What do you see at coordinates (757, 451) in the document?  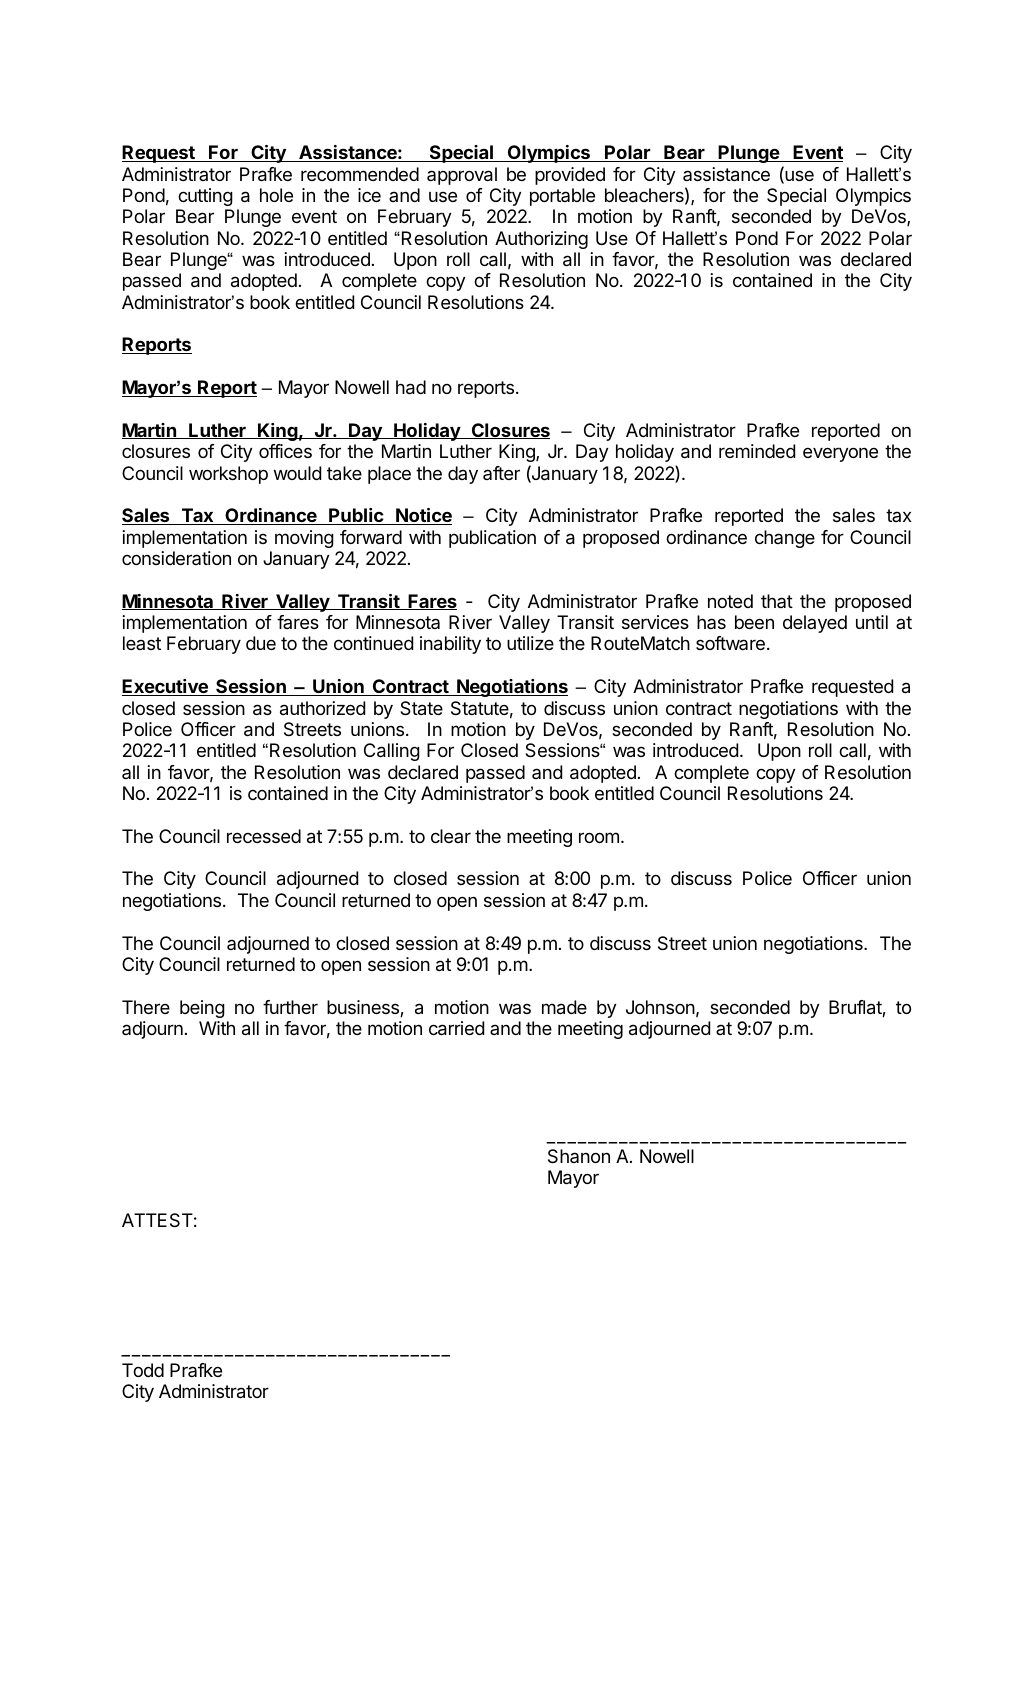 I see `reminded` at bounding box center [757, 451].
